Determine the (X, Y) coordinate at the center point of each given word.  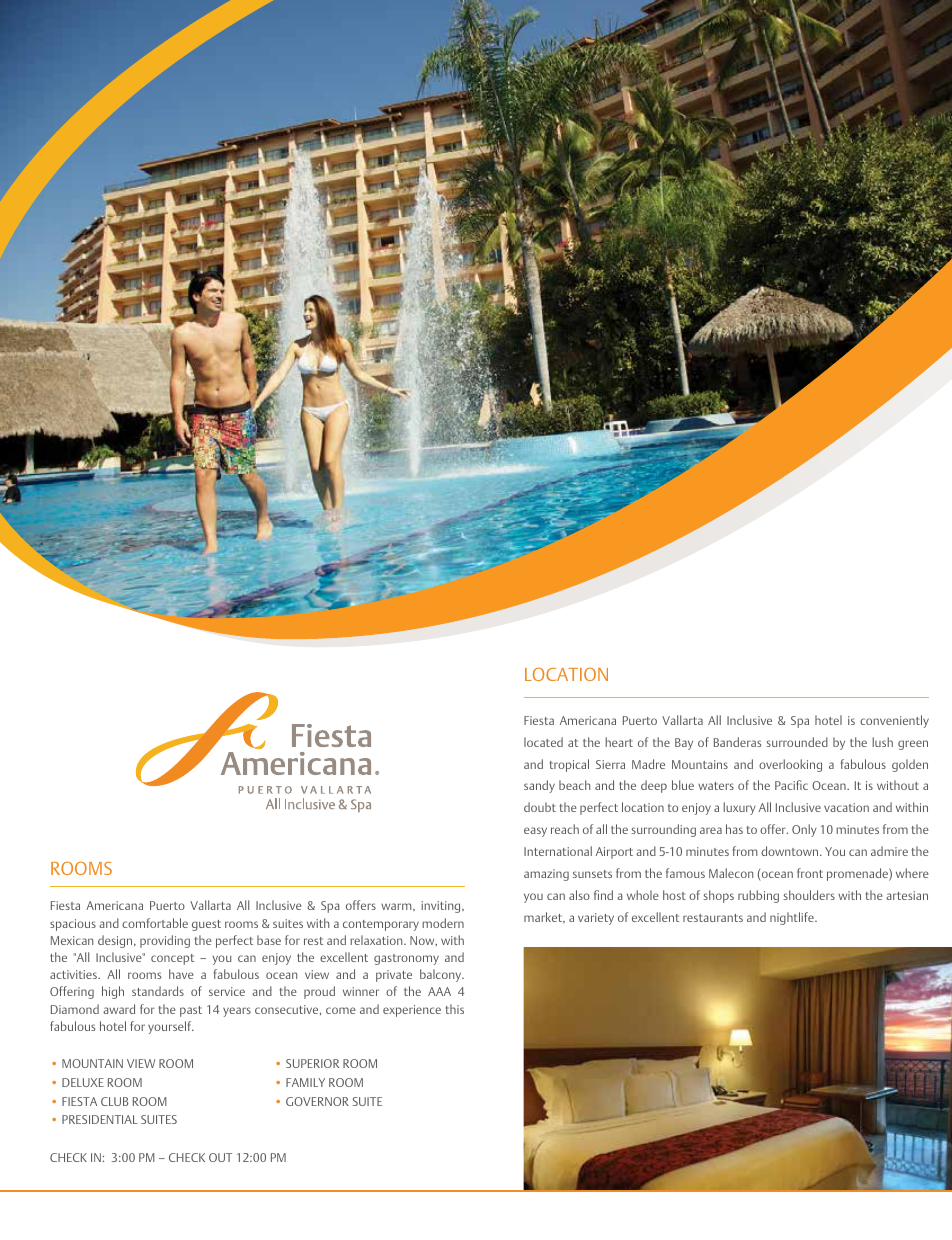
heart (619, 742)
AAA (439, 991)
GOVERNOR (317, 1101)
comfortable (155, 923)
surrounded (797, 742)
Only (804, 830)
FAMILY (305, 1082)
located (543, 742)
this (455, 1009)
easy (535, 832)
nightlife (793, 918)
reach (565, 829)
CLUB (114, 1101)
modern (443, 923)
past (191, 1011)
